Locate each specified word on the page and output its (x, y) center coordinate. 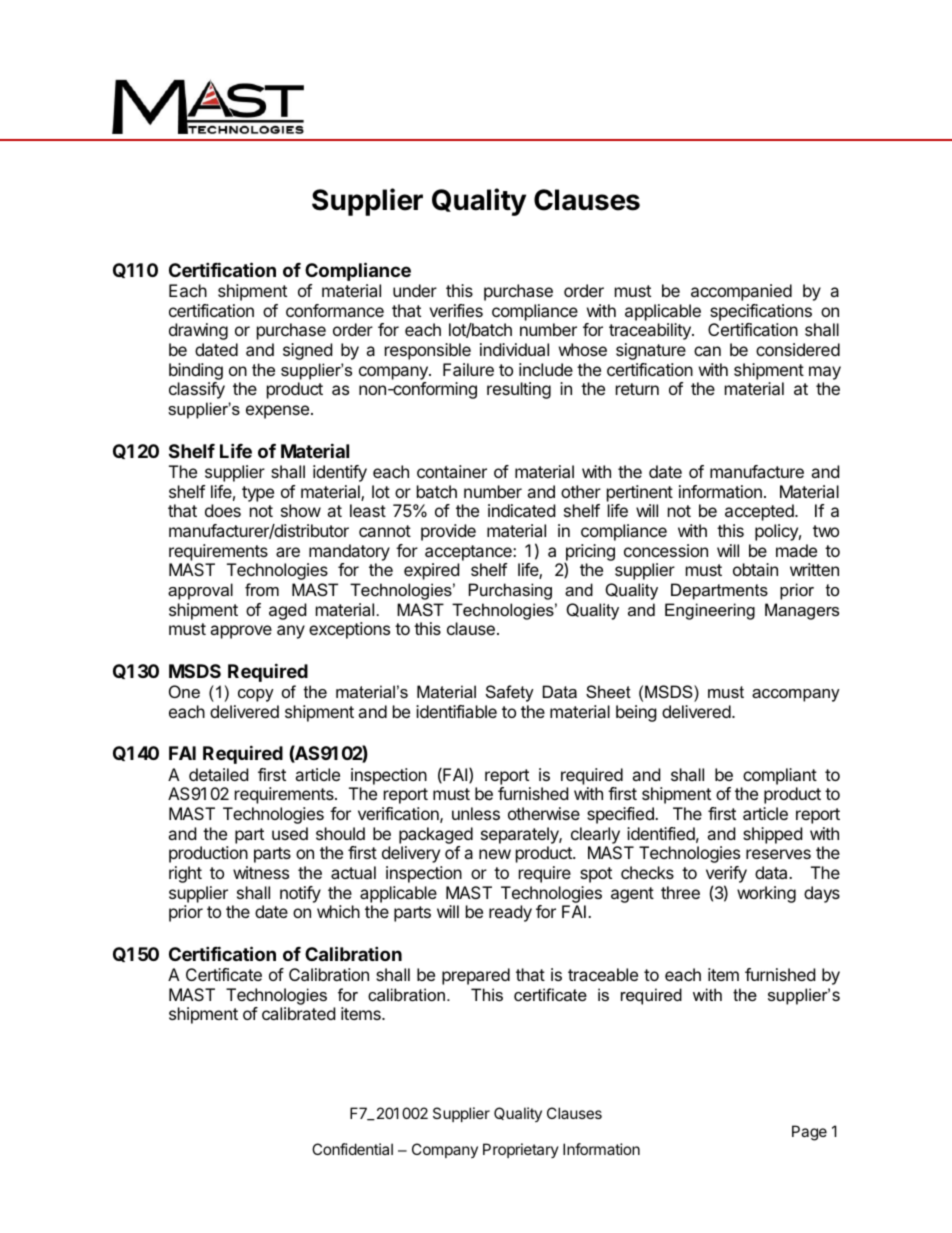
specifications (761, 312)
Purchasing (510, 591)
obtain (755, 569)
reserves (778, 854)
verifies (456, 310)
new (495, 854)
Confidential (352, 1149)
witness (261, 872)
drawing (198, 331)
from (262, 589)
